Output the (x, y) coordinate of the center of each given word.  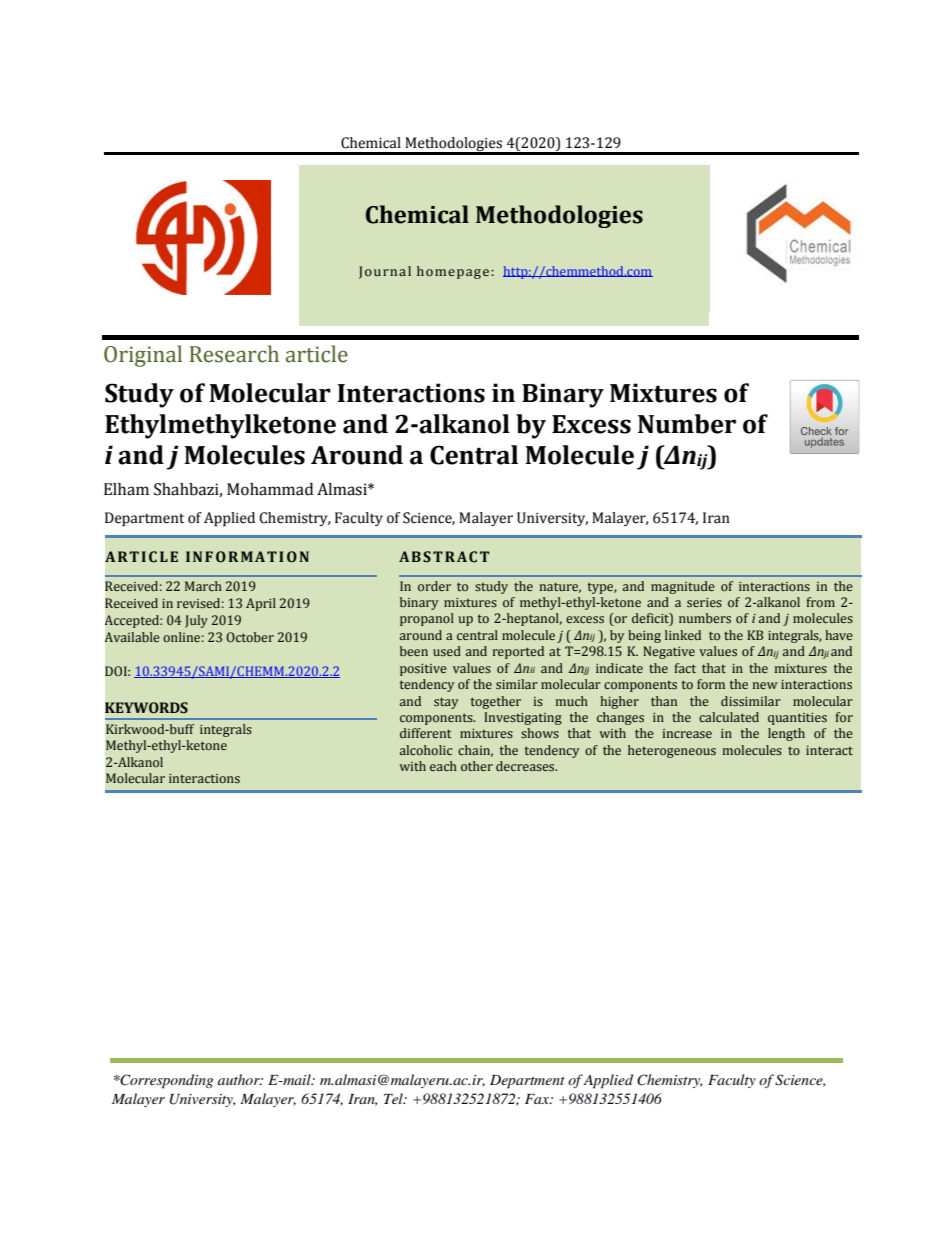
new (765, 685)
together (496, 702)
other (477, 766)
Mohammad (270, 489)
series (704, 602)
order (434, 586)
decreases (526, 766)
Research (234, 354)
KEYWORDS (146, 708)
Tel (394, 1098)
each (443, 766)
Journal (385, 272)
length (786, 734)
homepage (453, 272)
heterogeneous (672, 751)
